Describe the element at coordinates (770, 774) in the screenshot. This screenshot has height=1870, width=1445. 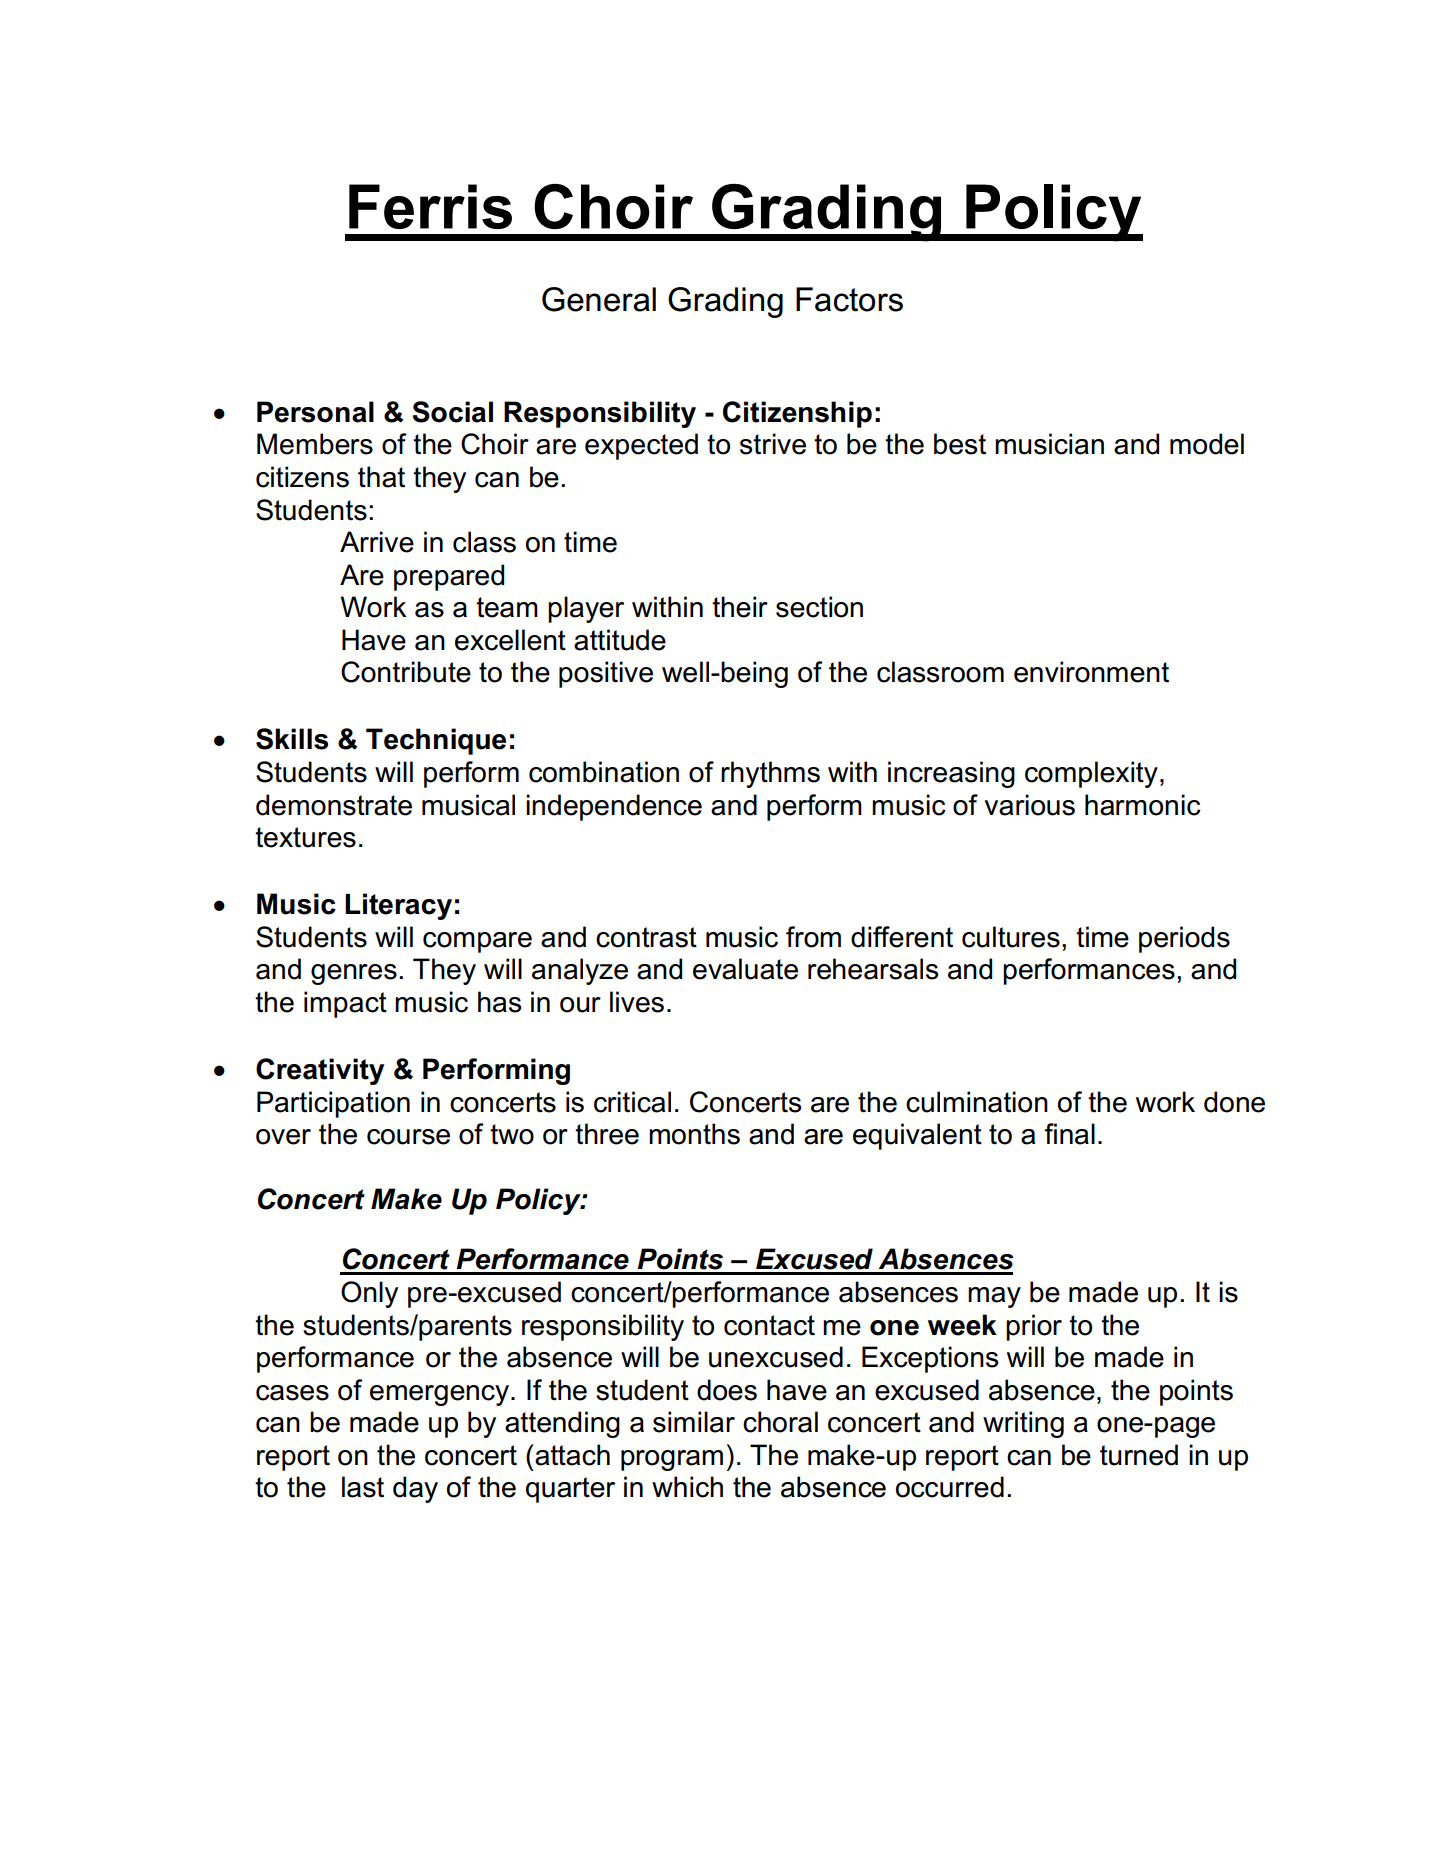
I see `rhythms` at that location.
